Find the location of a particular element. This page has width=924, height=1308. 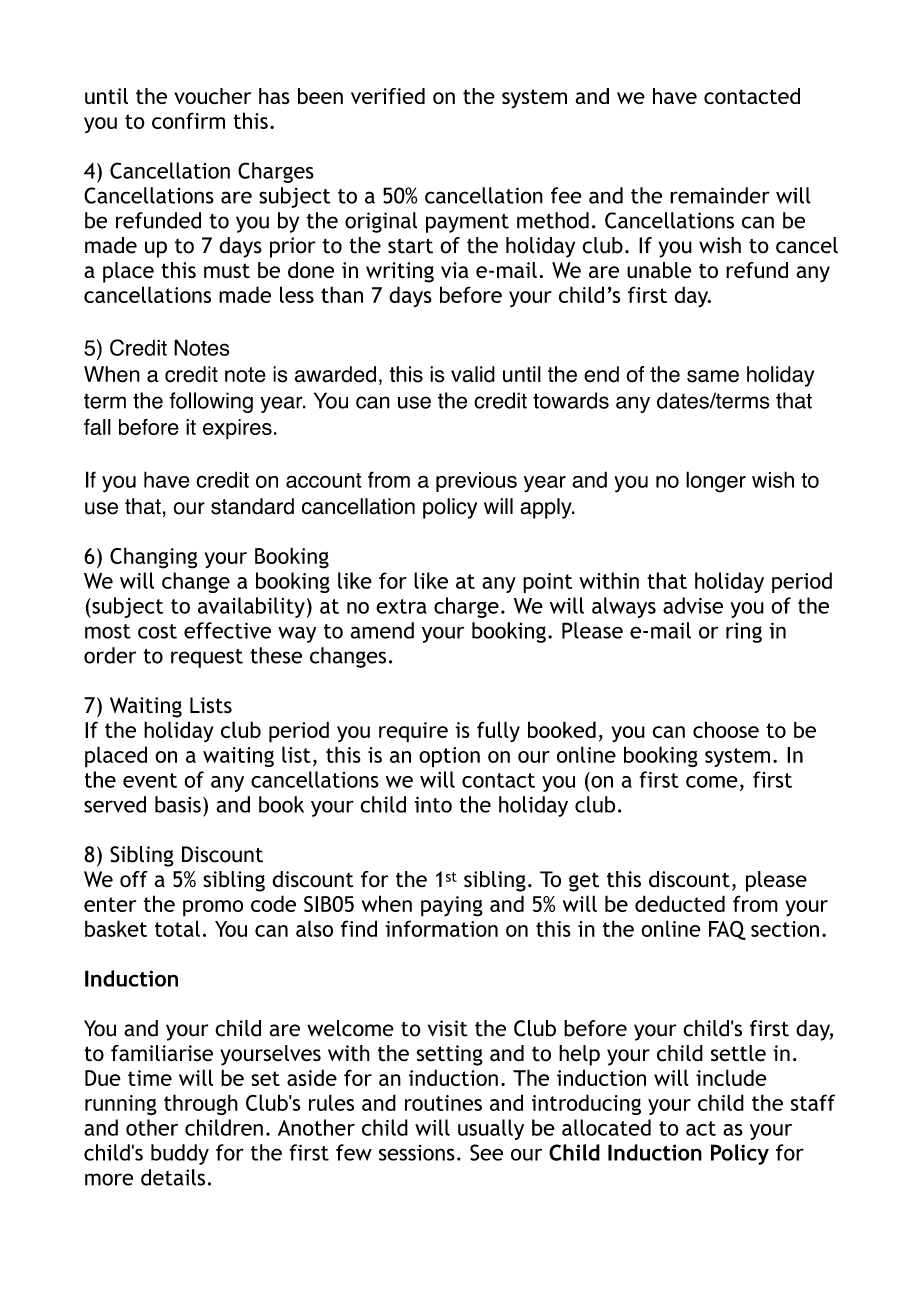

cost is located at coordinates (157, 631).
